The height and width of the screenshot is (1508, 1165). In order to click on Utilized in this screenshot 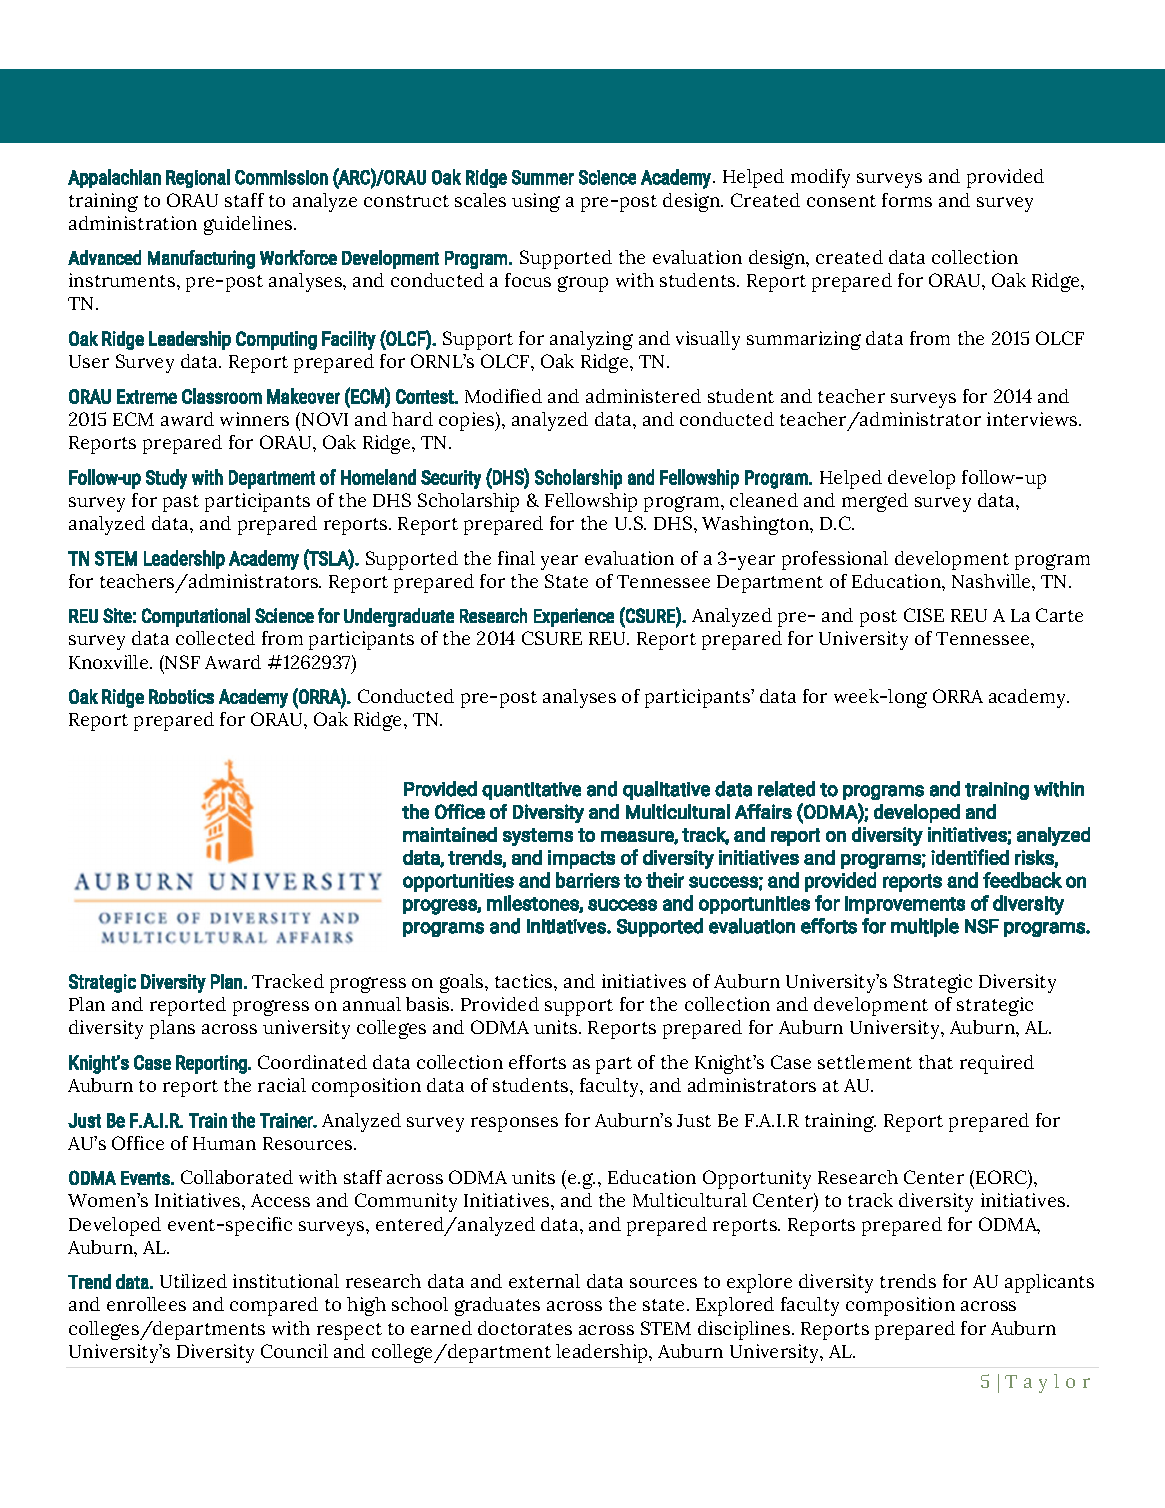, I will do `click(193, 1281)`.
